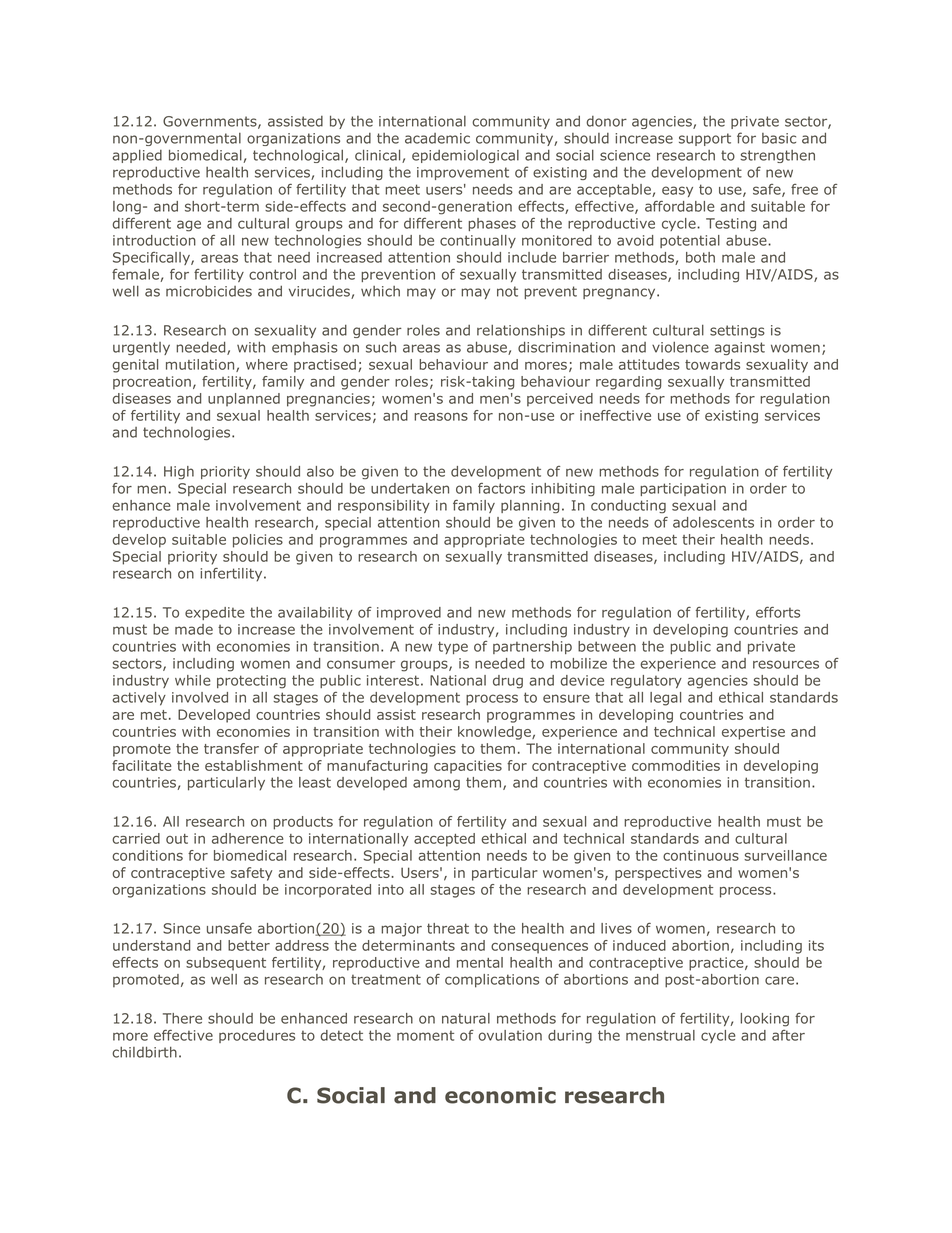 The image size is (952, 1233). I want to click on capacities, so click(468, 767).
